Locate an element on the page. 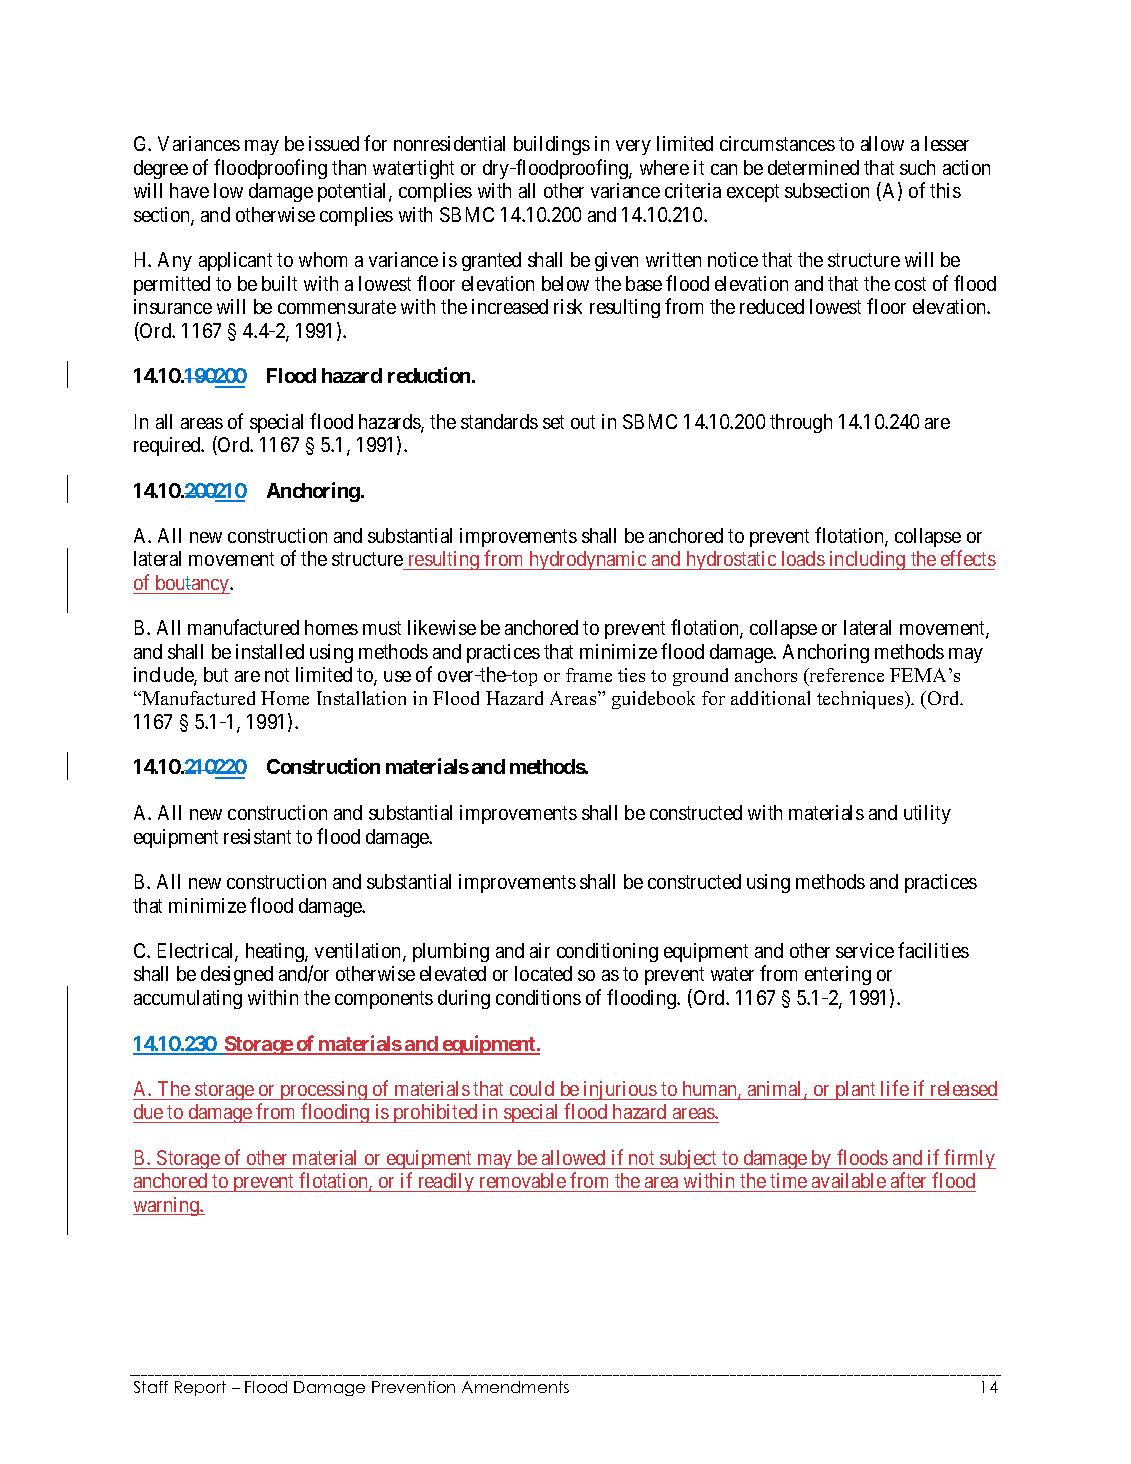 The width and height of the page is (1131, 1464). required is located at coordinates (168, 446).
